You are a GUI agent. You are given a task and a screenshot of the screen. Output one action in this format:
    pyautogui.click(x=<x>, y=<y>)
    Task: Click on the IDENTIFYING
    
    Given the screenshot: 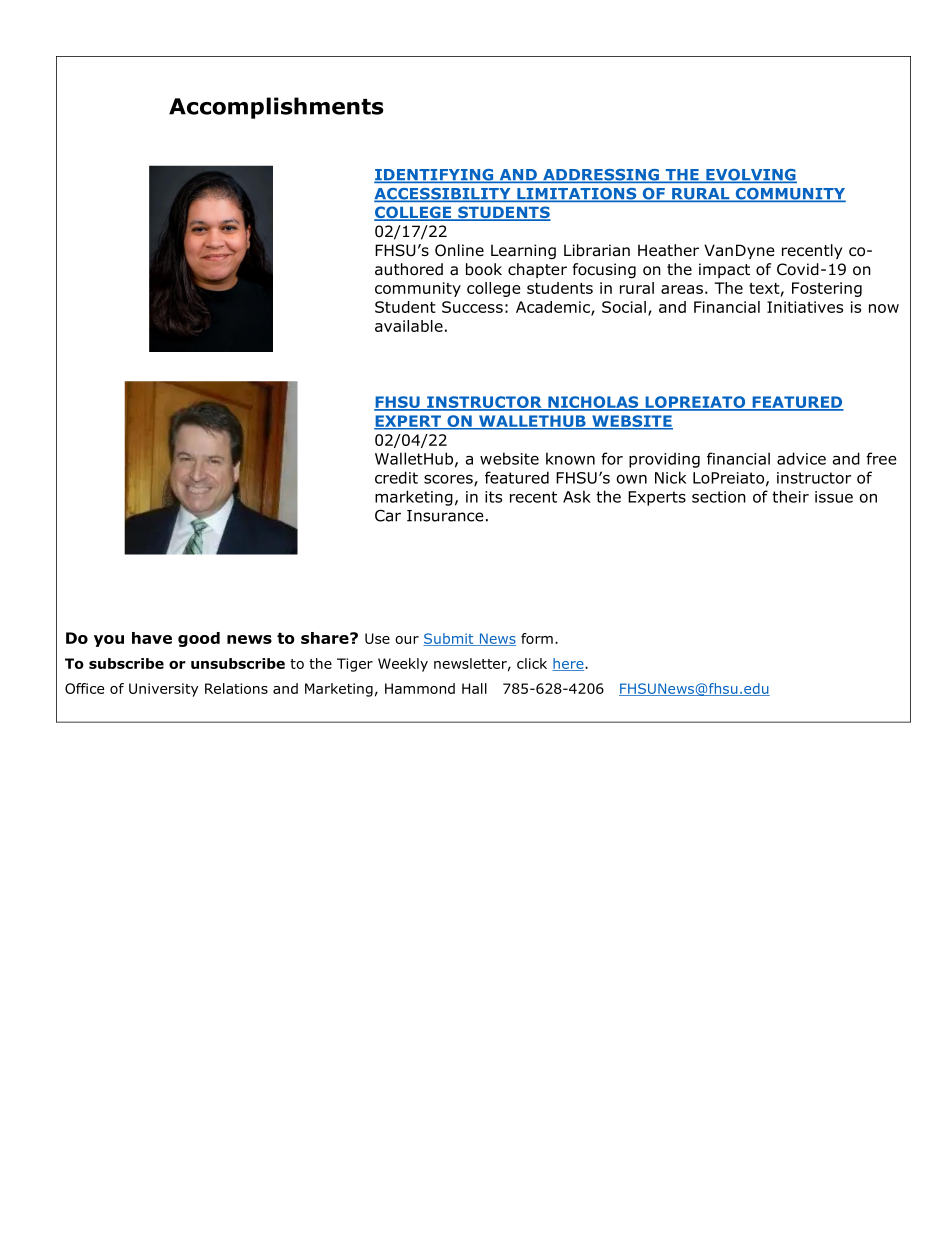 What is the action you would take?
    pyautogui.click(x=435, y=176)
